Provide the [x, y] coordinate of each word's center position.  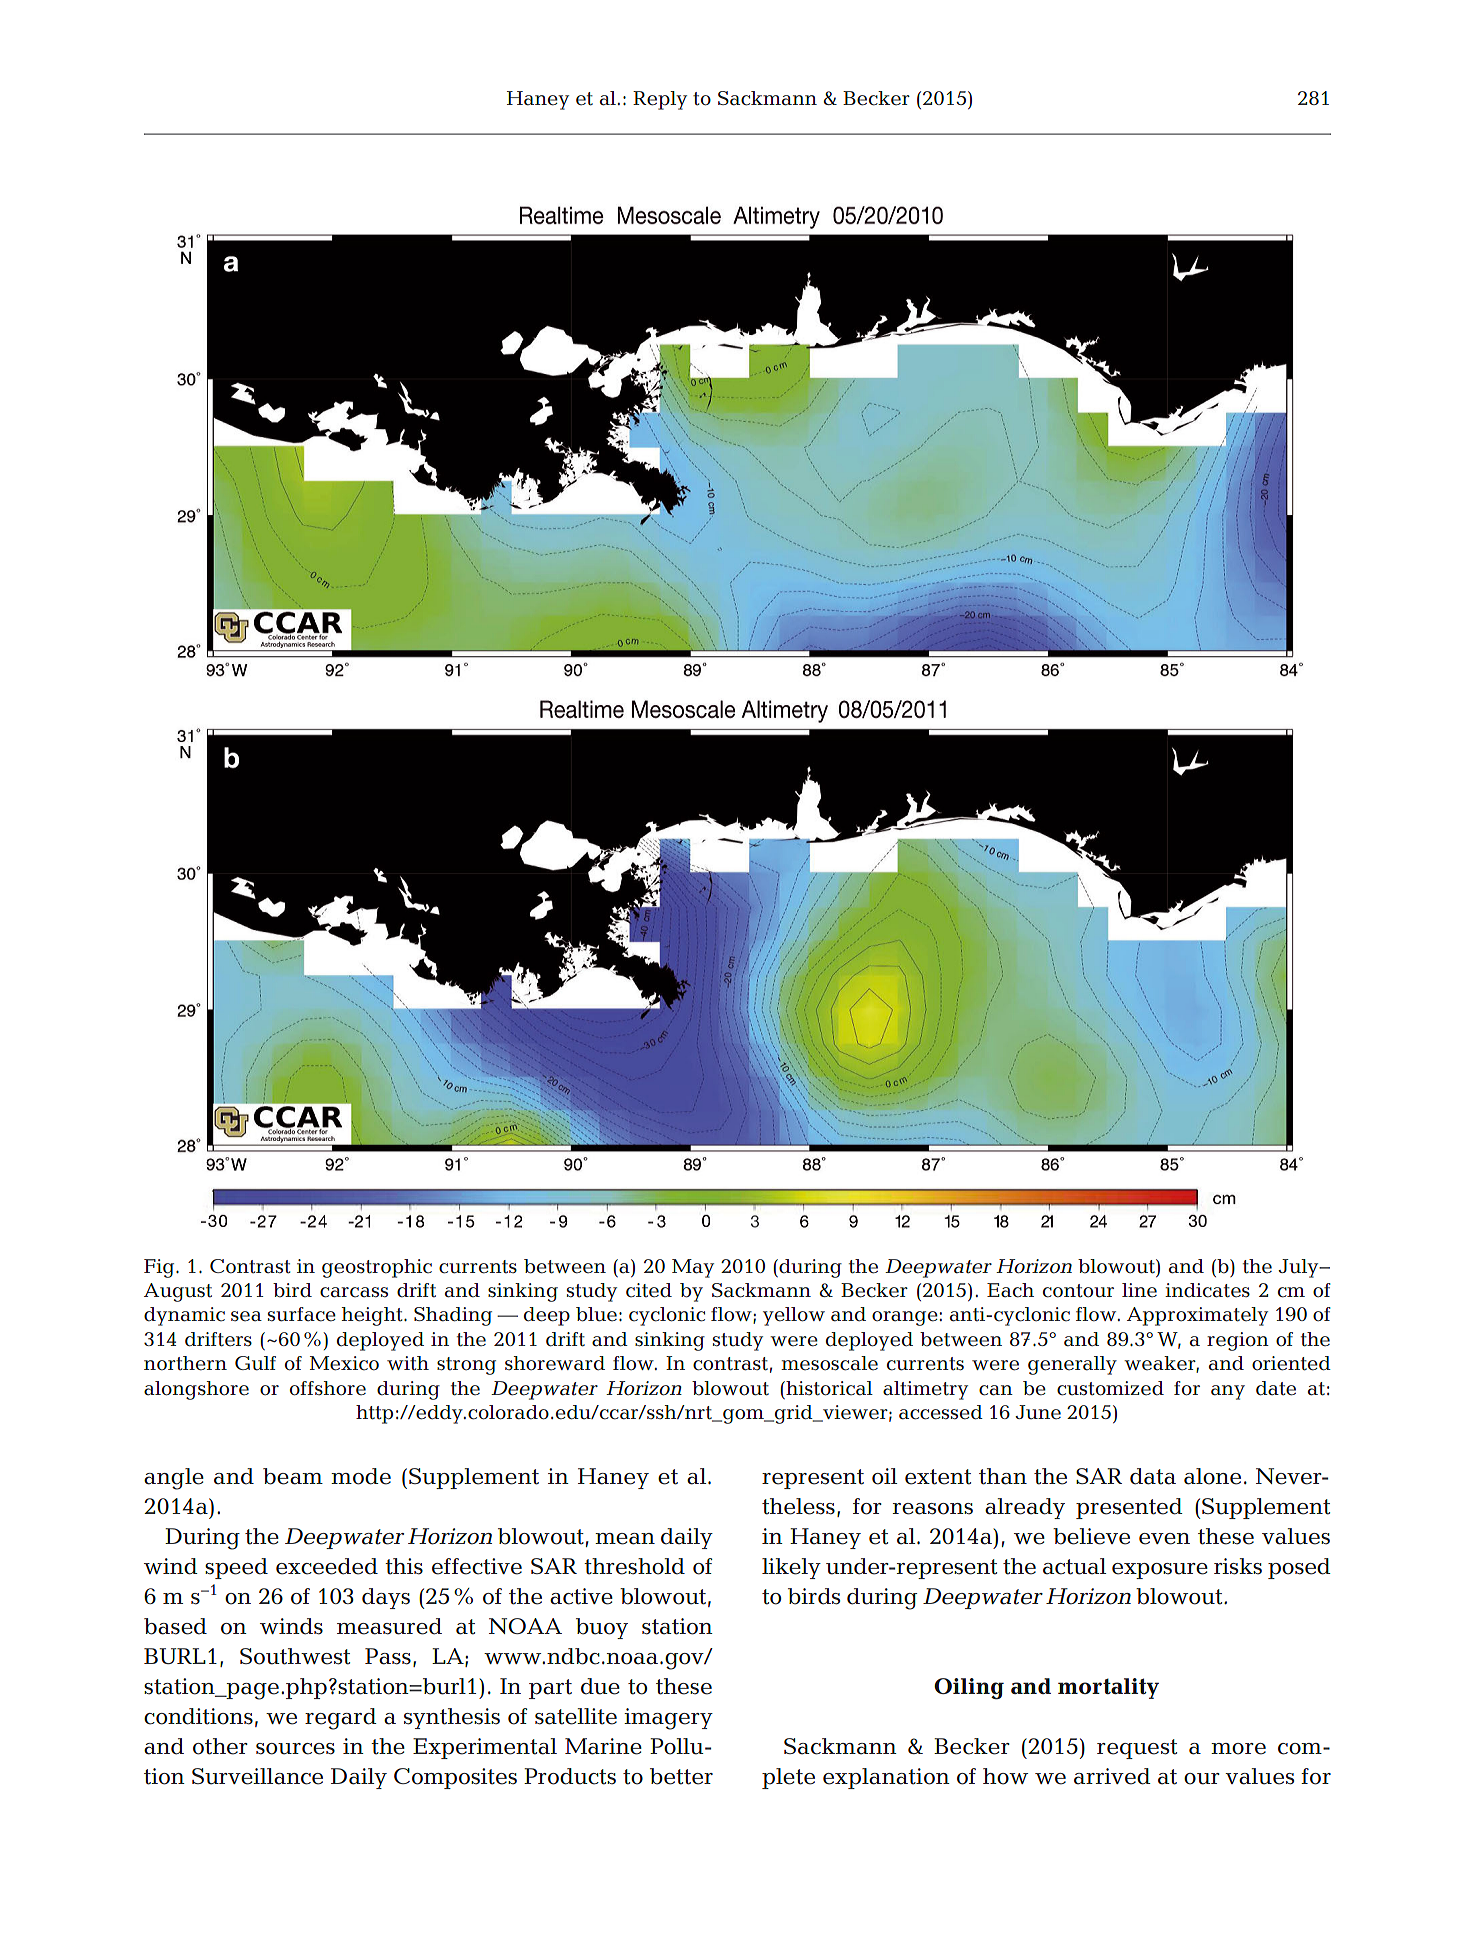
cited [649, 1290]
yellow [794, 1316]
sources [295, 1749]
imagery [668, 1719]
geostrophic [377, 1268]
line [1139, 1290]
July [1299, 1268]
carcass [354, 1292]
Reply [660, 100]
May [693, 1268]
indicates [1207, 1290]
